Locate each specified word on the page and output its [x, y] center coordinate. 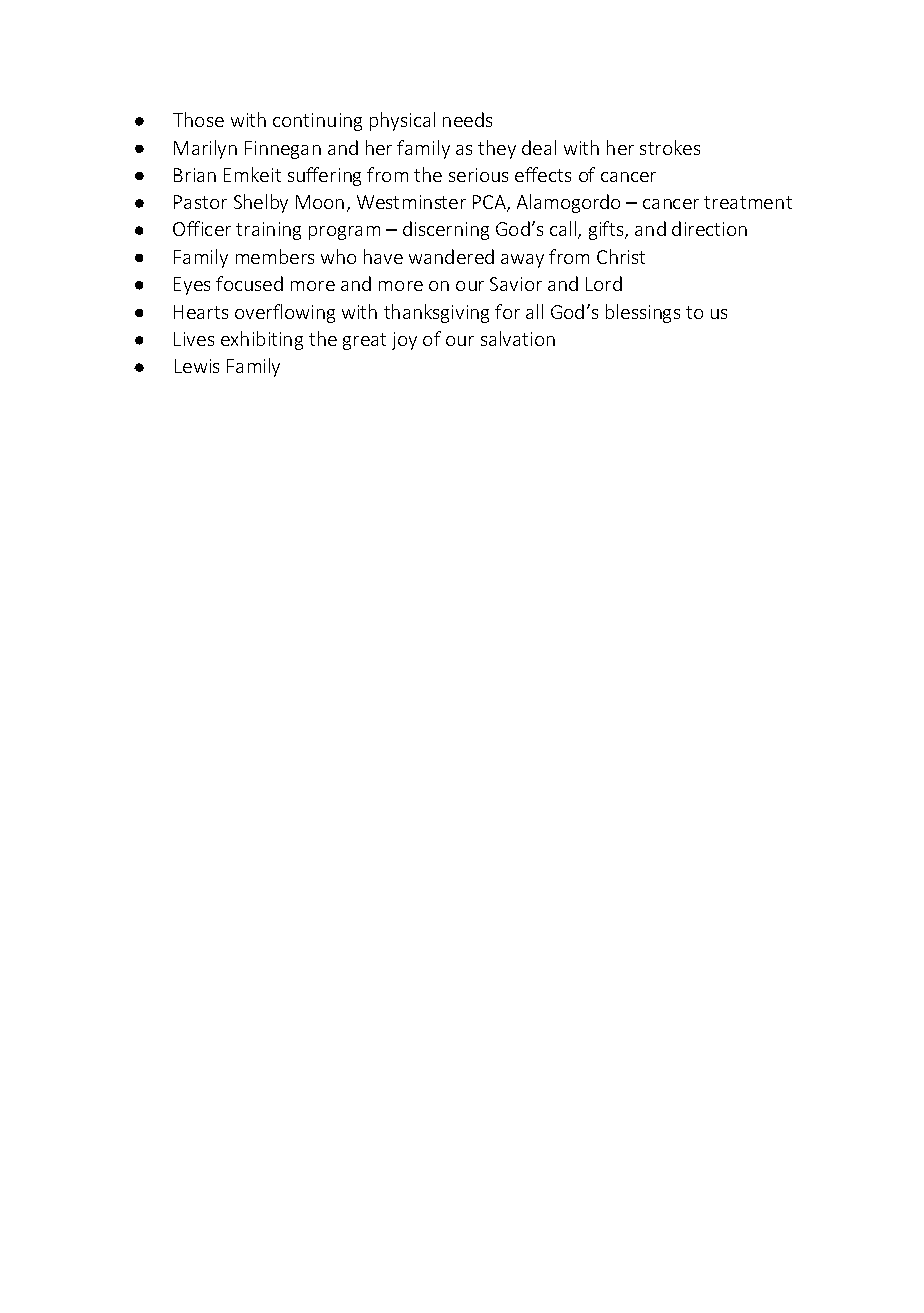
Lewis [197, 366]
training [268, 231]
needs [467, 119]
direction [709, 228]
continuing [317, 122]
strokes [670, 147]
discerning [446, 230]
